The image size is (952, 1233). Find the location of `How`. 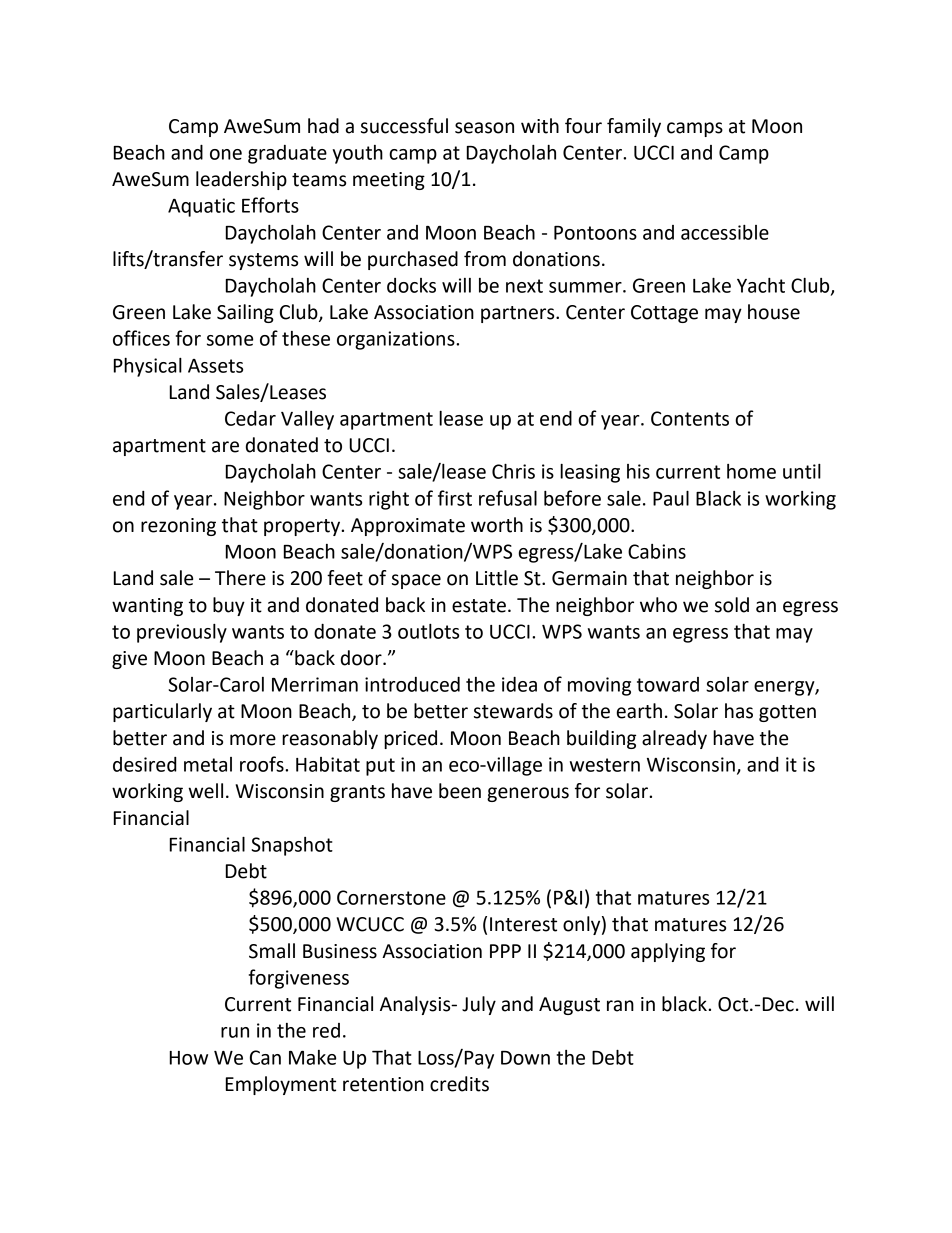

How is located at coordinates (189, 1058).
